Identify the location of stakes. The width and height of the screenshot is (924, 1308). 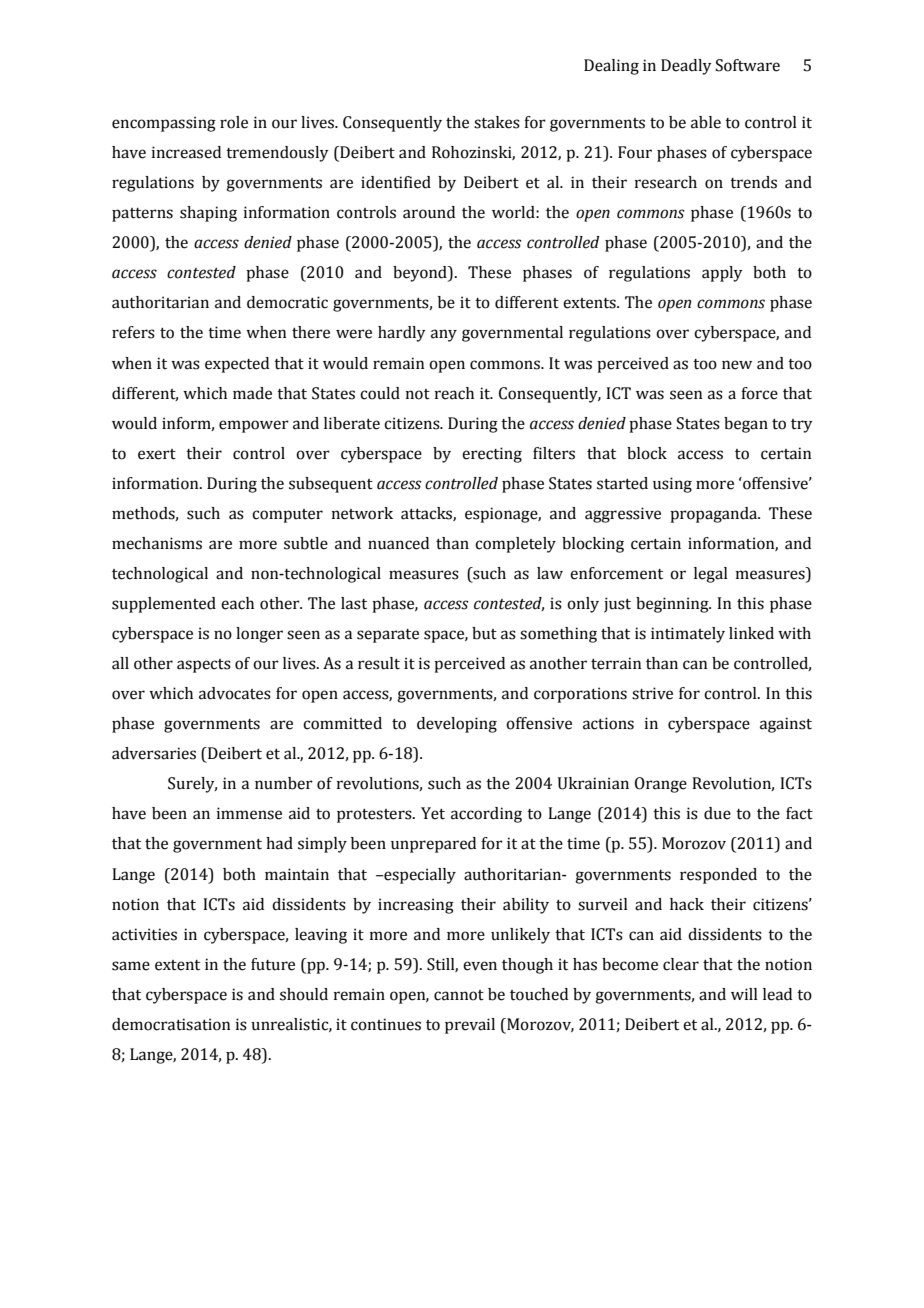
(497, 122).
